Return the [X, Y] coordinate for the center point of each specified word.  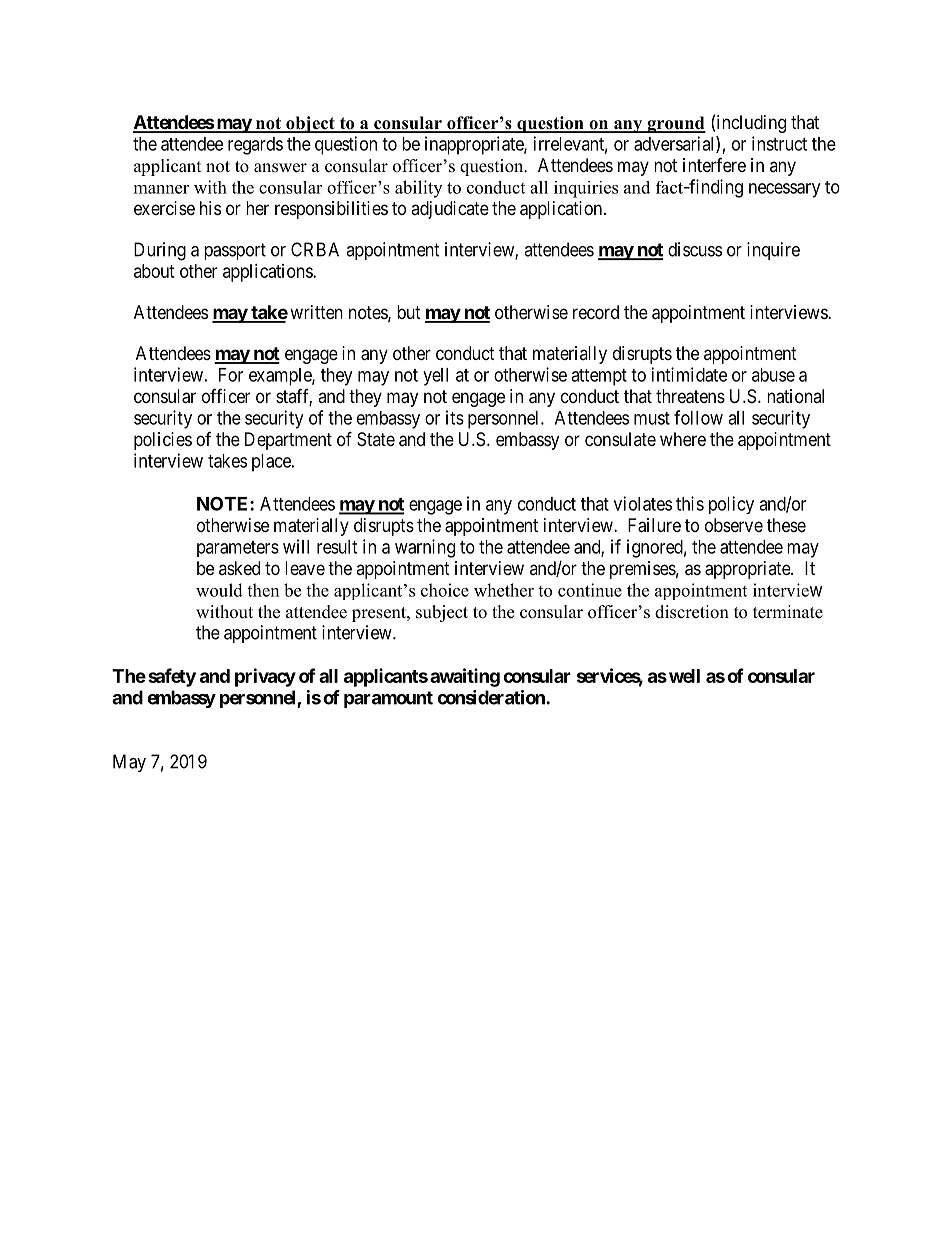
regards [255, 146]
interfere [714, 165]
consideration [492, 697]
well [684, 676]
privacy [265, 677]
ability [418, 189]
